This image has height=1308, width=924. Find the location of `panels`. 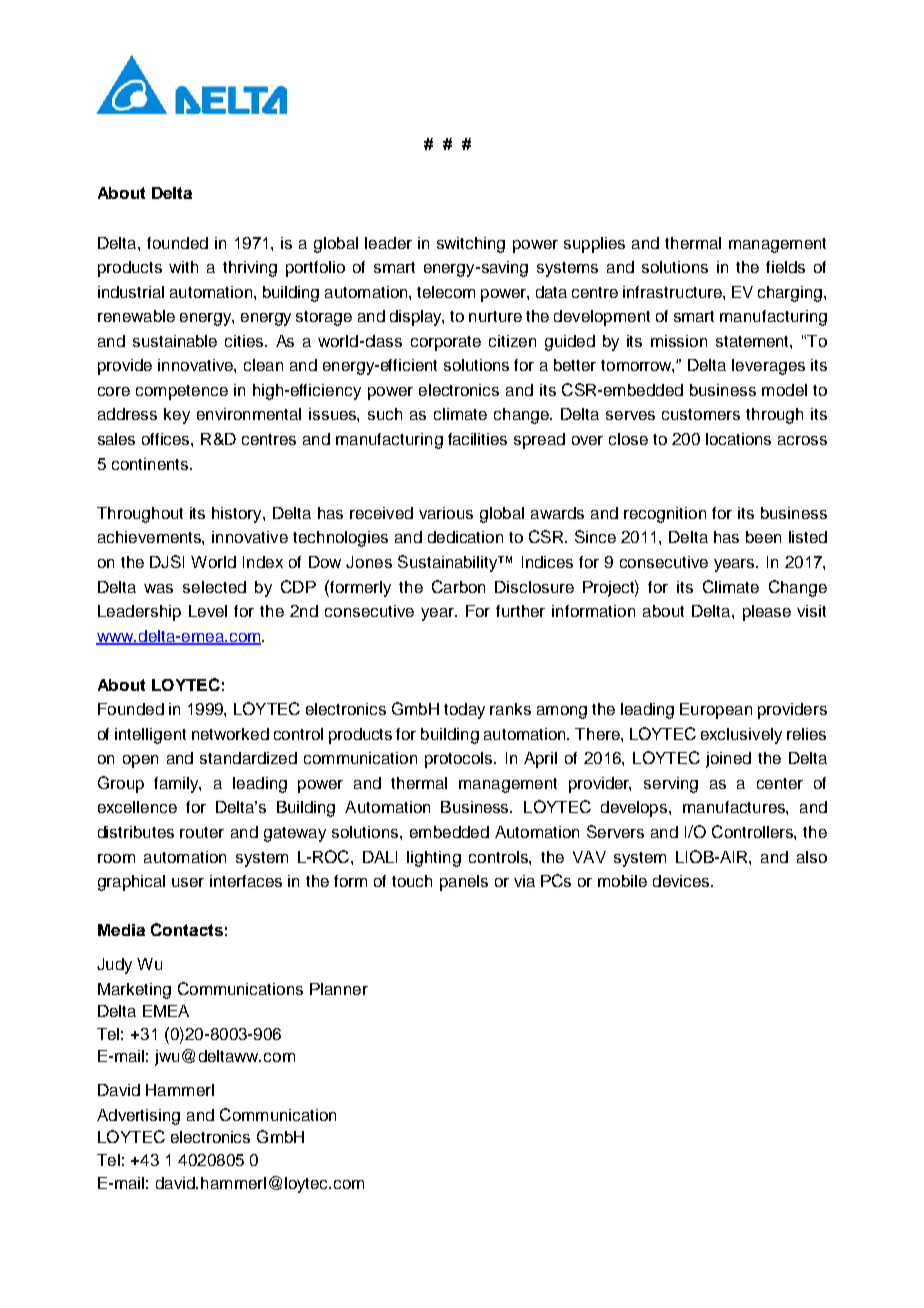

panels is located at coordinates (464, 883).
